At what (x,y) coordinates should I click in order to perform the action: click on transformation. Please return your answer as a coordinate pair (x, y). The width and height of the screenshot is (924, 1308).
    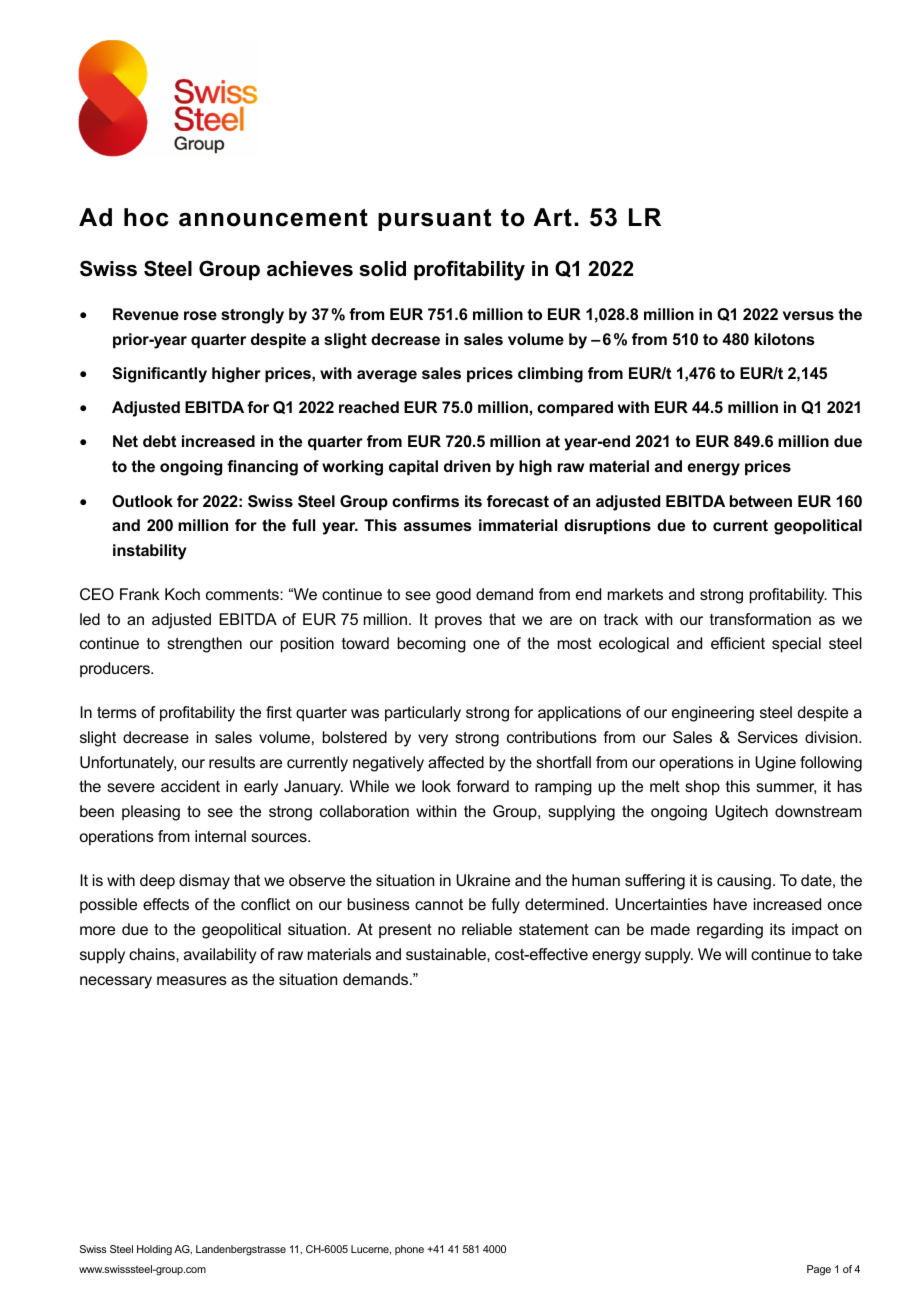
    Looking at the image, I should click on (760, 619).
